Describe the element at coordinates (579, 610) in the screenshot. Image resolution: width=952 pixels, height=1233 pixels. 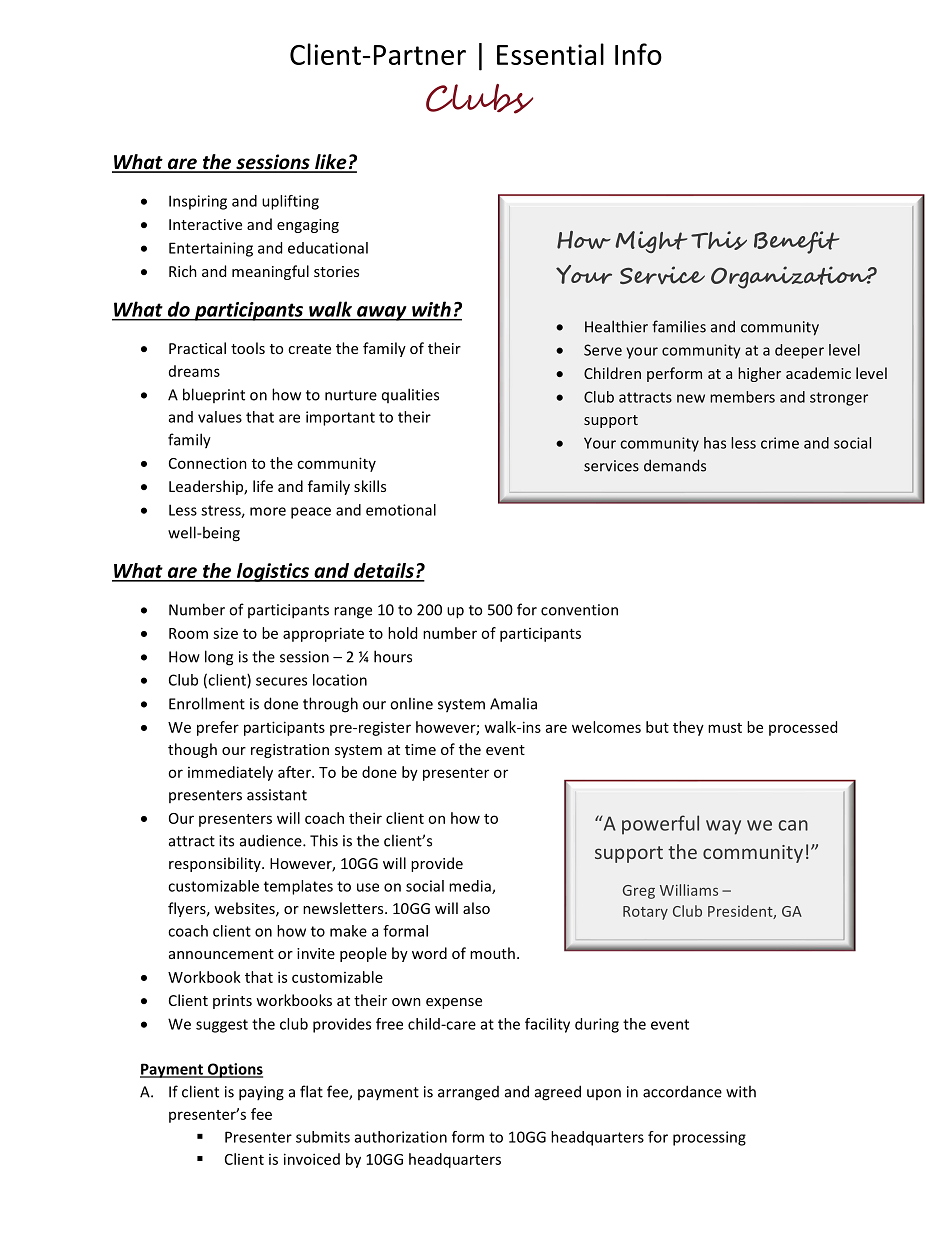
I see `convention` at that location.
